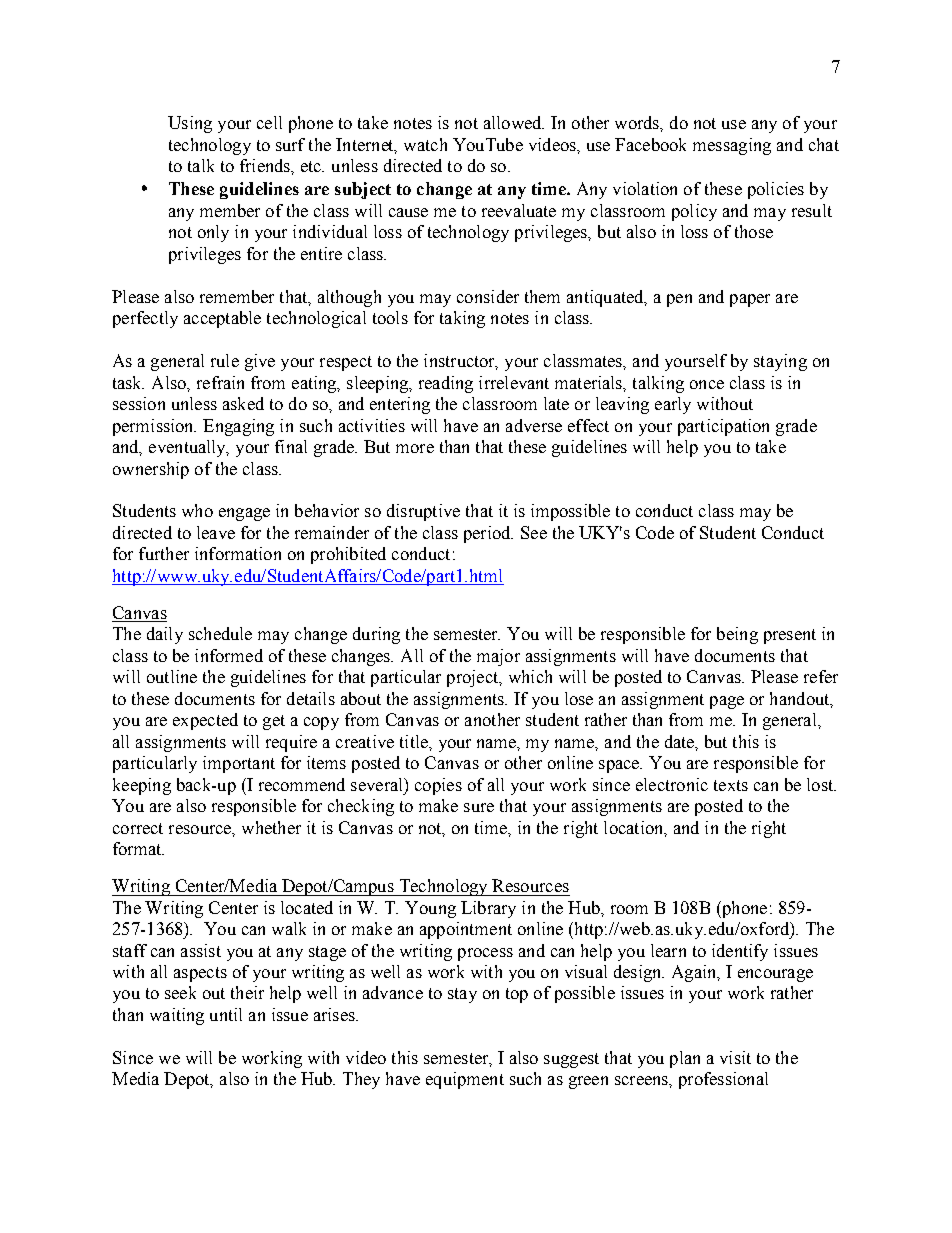  I want to click on expected, so click(205, 721).
